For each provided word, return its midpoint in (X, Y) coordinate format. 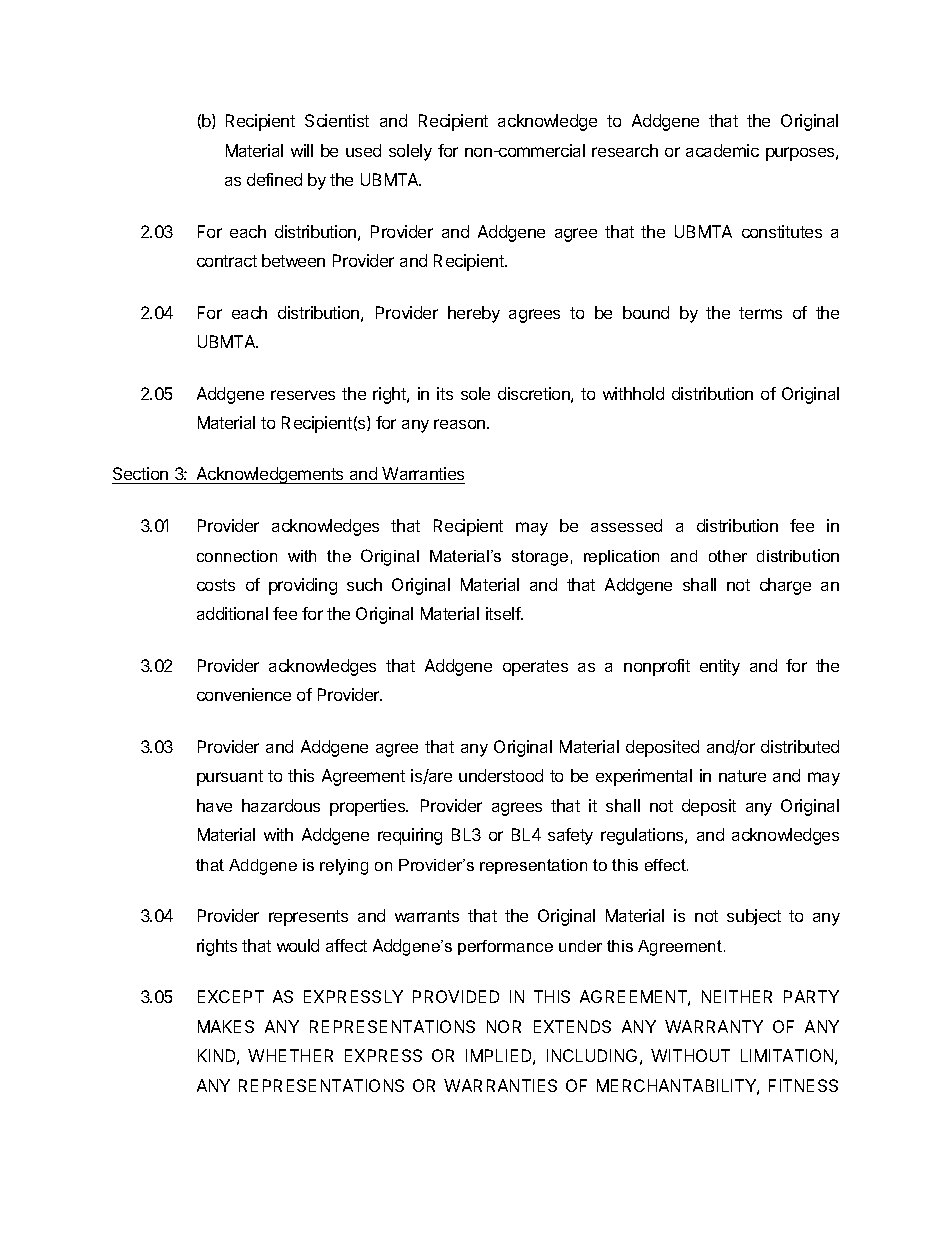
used (363, 150)
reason (461, 424)
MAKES (226, 1026)
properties (369, 807)
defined (274, 179)
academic (722, 150)
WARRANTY (714, 1026)
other (728, 556)
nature (742, 776)
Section (141, 475)
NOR (504, 1026)
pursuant (230, 778)
